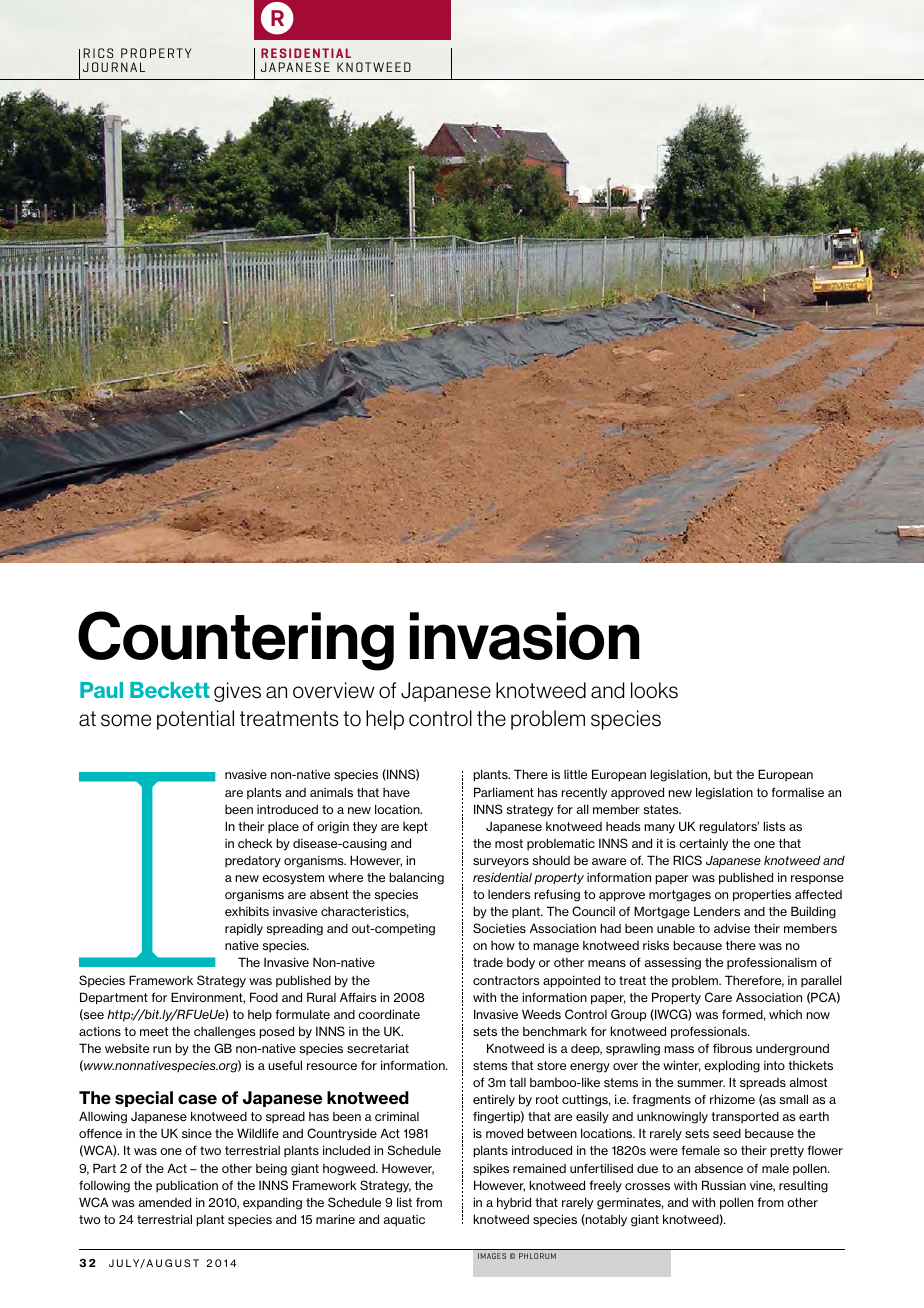  Describe the element at coordinates (501, 863) in the document. I see `surveyors` at that location.
